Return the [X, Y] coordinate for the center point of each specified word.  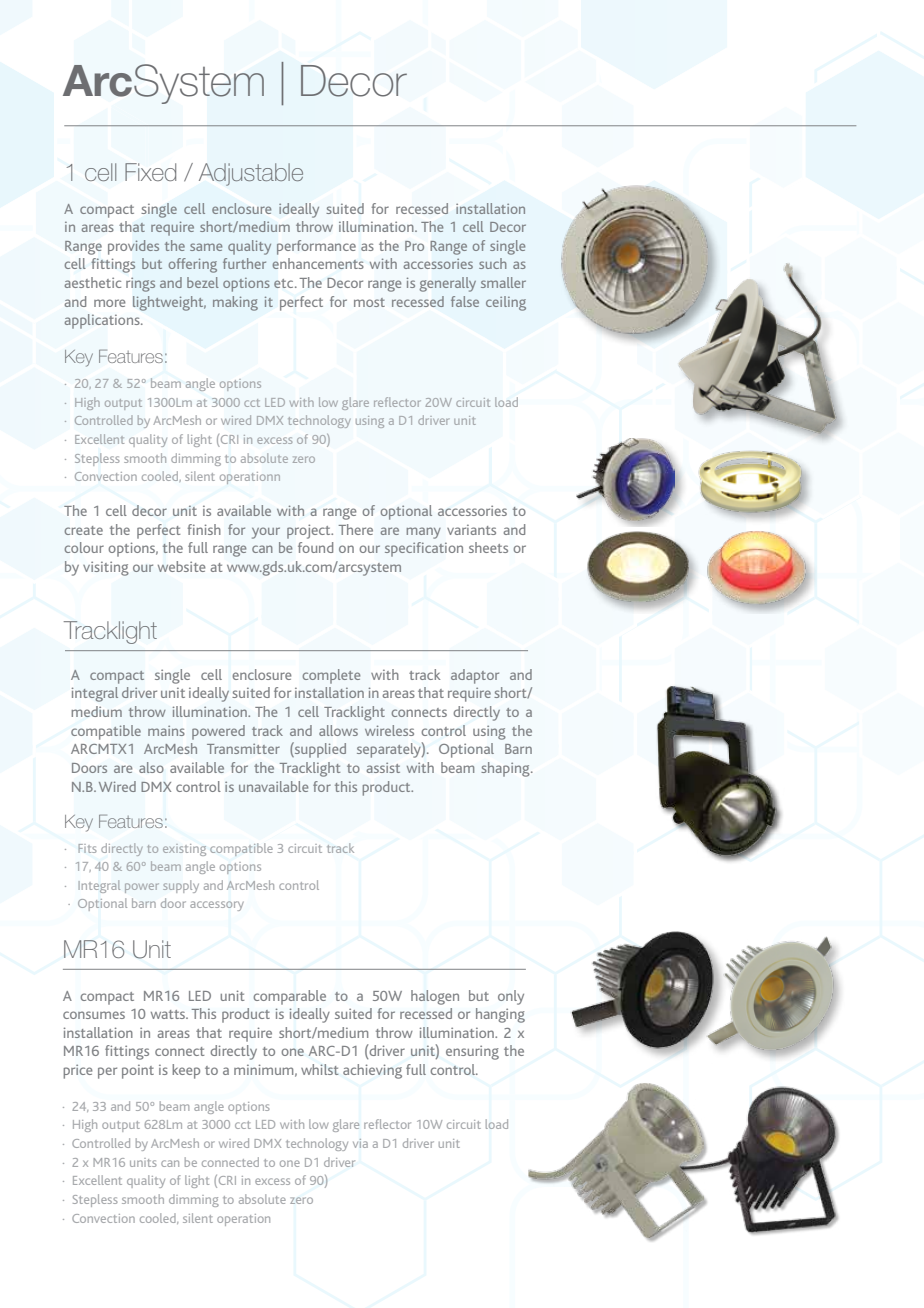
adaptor [475, 676]
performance [316, 247]
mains [166, 731]
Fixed [150, 172]
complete [331, 676]
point [138, 1072]
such [493, 263]
